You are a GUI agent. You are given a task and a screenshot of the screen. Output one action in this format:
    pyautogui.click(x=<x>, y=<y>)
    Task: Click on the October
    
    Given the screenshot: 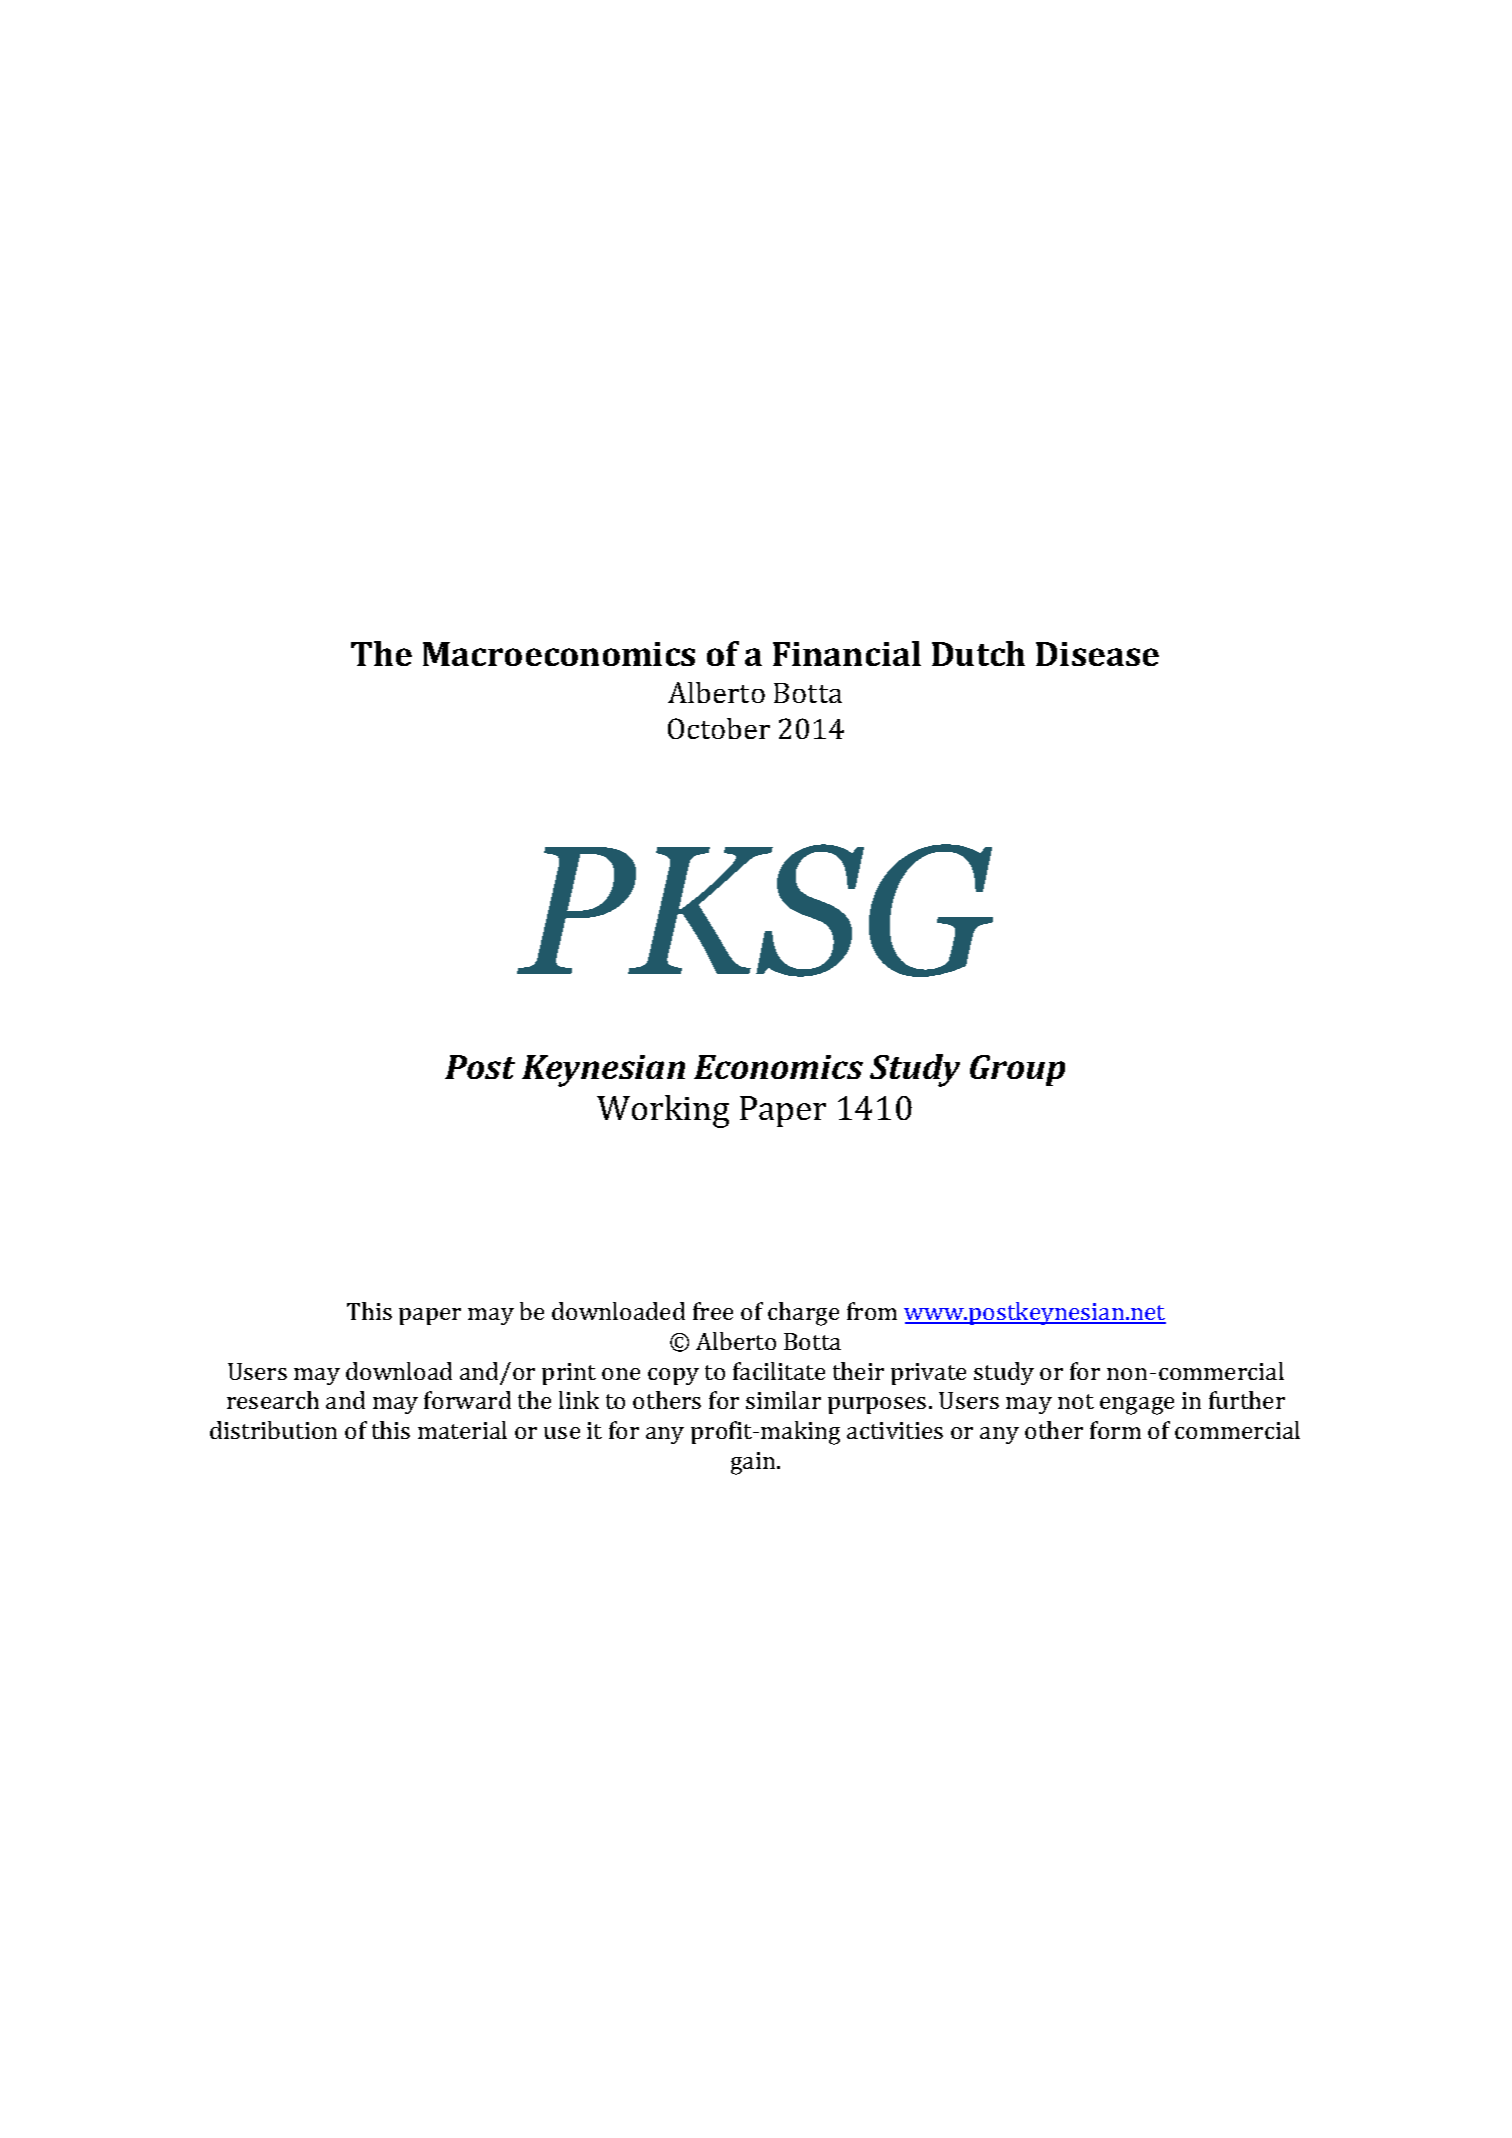 What is the action you would take?
    pyautogui.click(x=719, y=728)
